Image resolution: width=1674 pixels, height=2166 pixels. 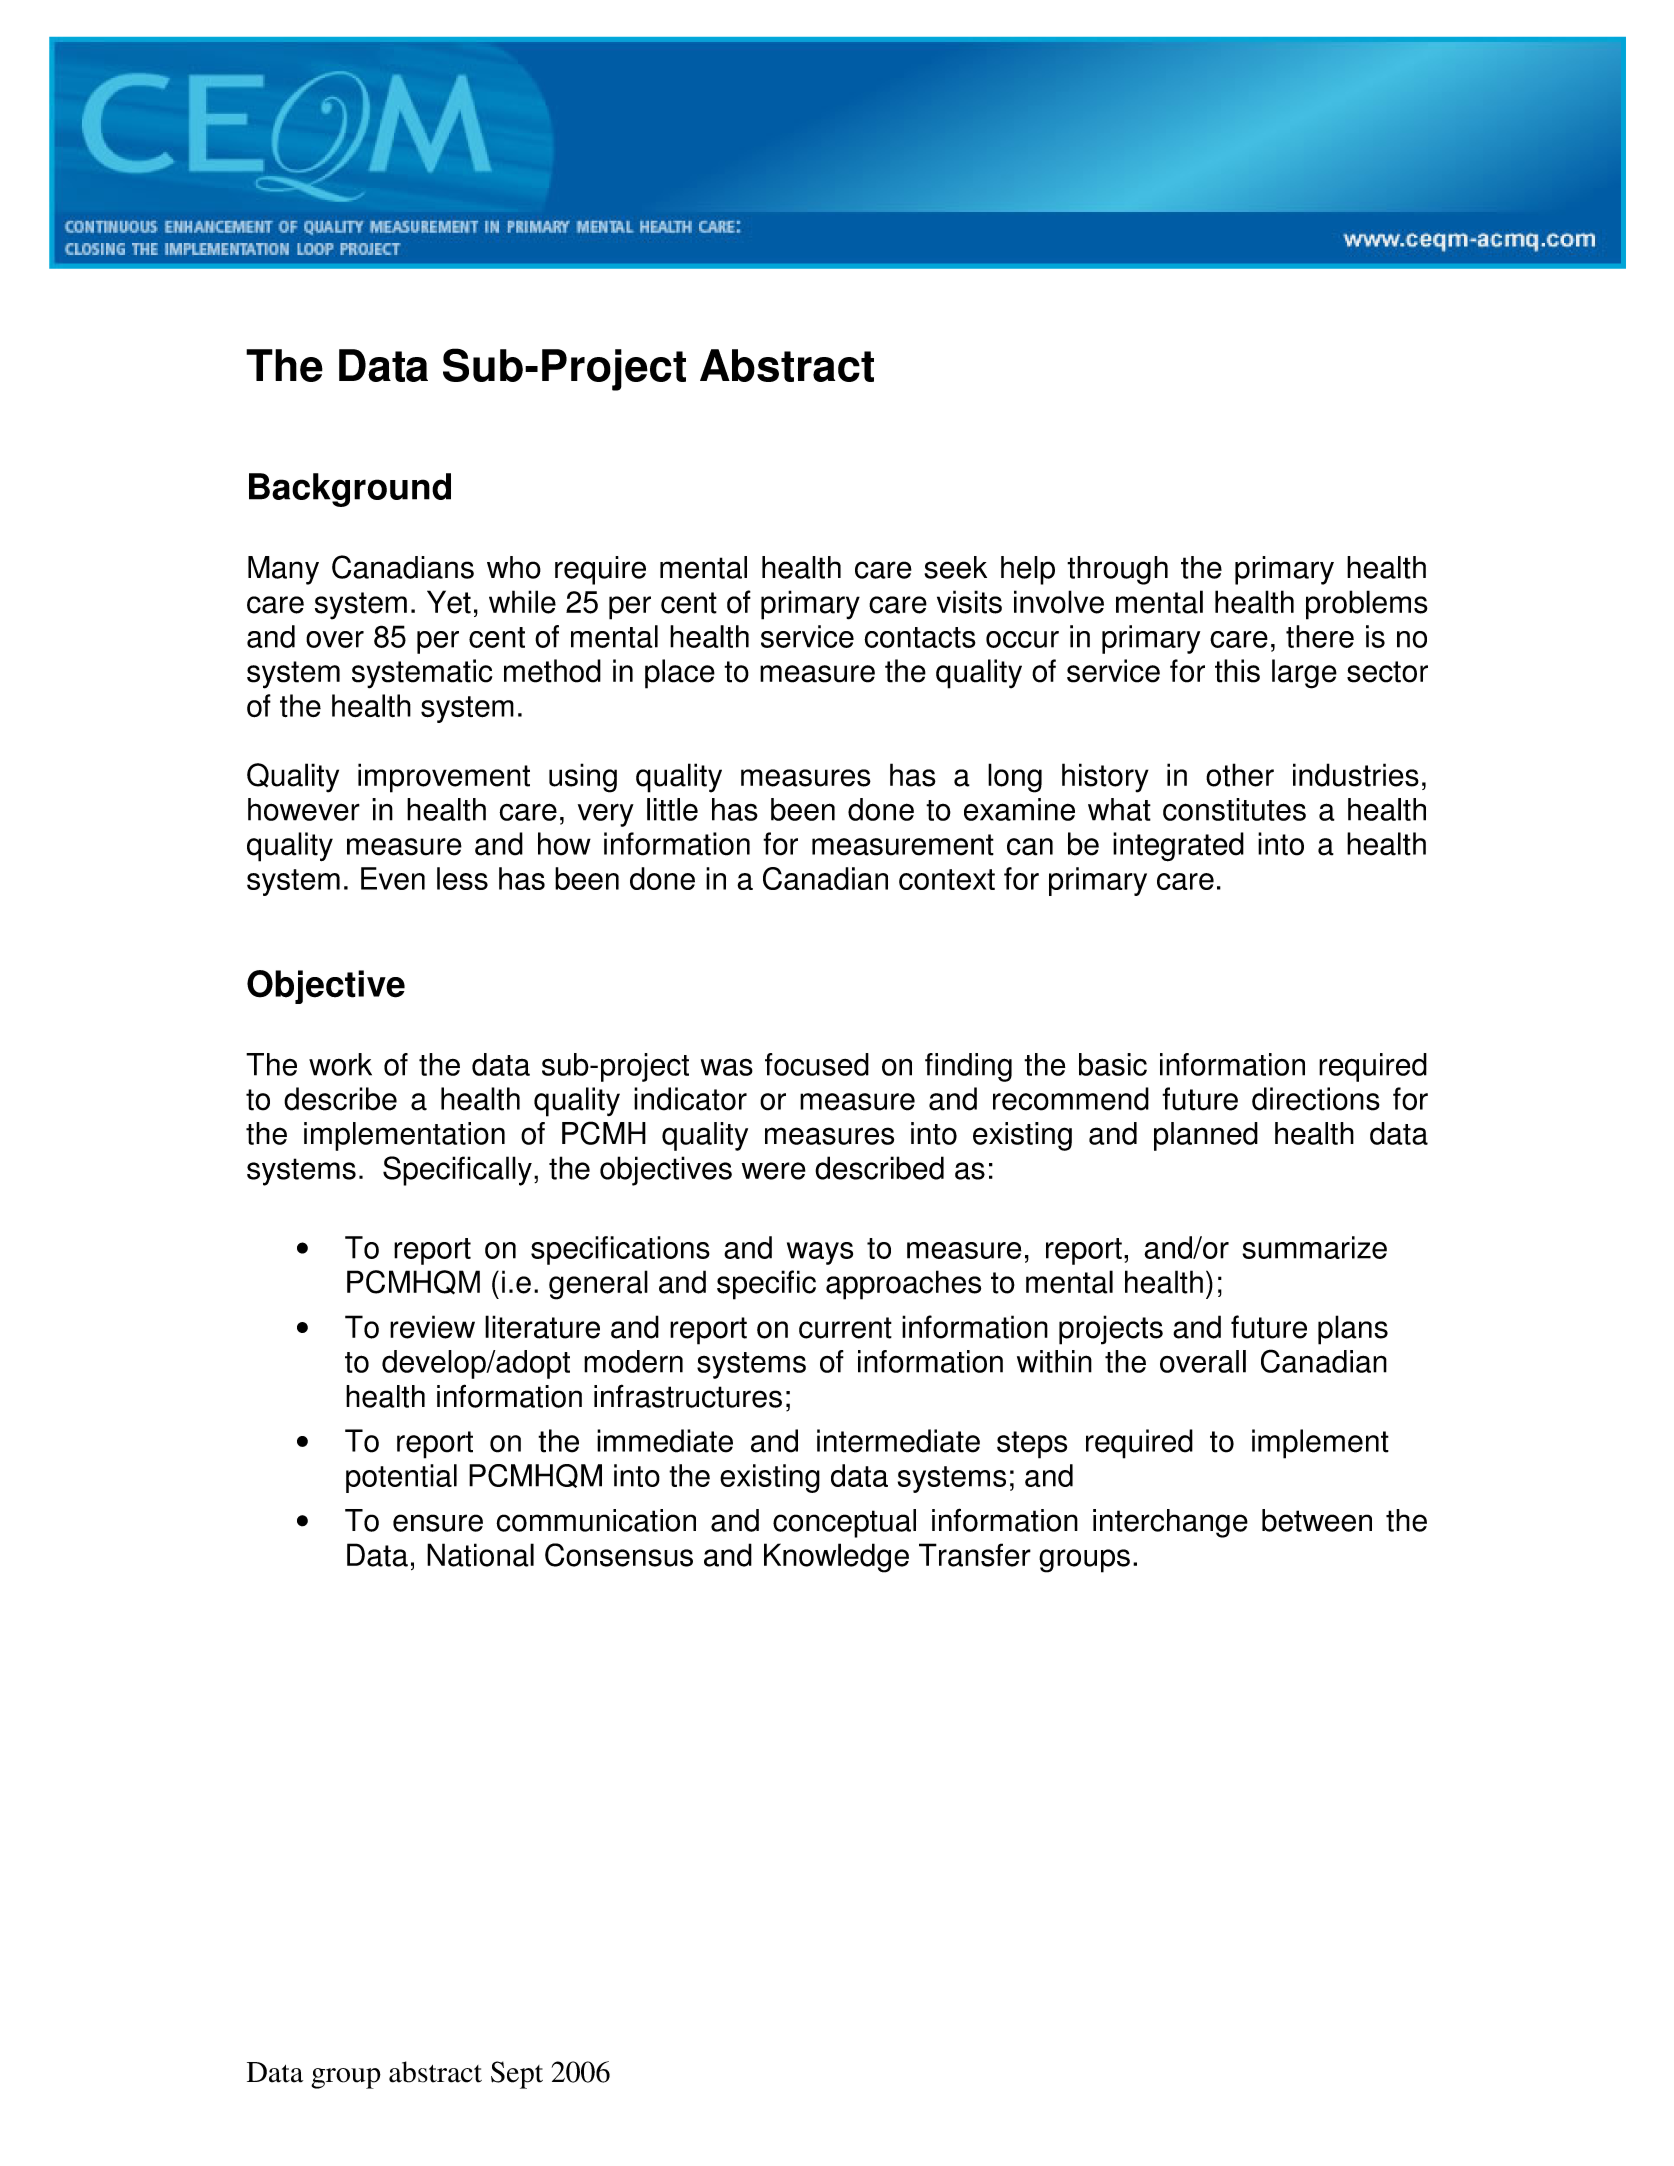 I want to click on review, so click(x=432, y=1327).
